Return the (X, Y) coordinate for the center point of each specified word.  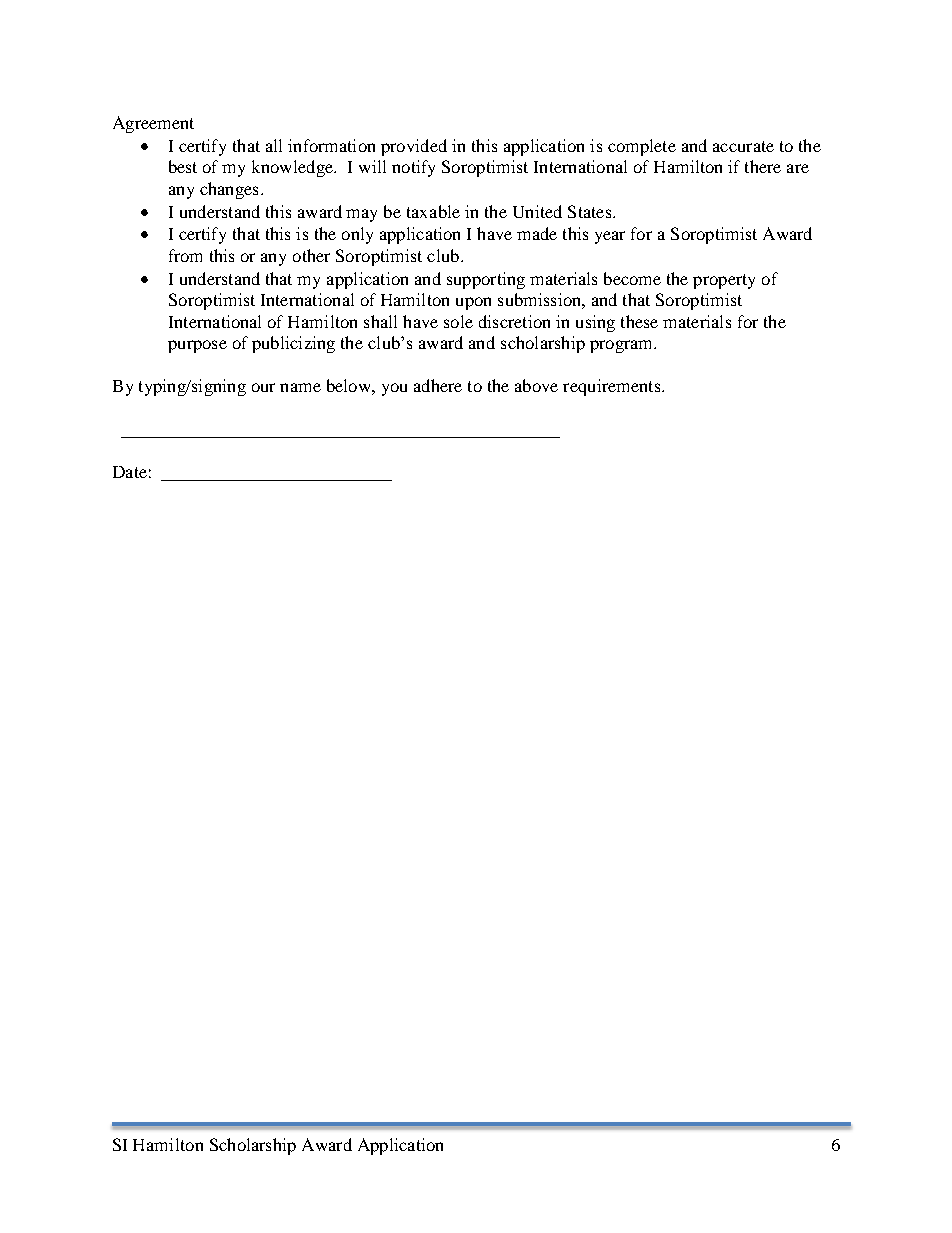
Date (130, 472)
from (185, 255)
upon (473, 303)
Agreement (153, 124)
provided (414, 147)
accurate (743, 146)
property (724, 281)
